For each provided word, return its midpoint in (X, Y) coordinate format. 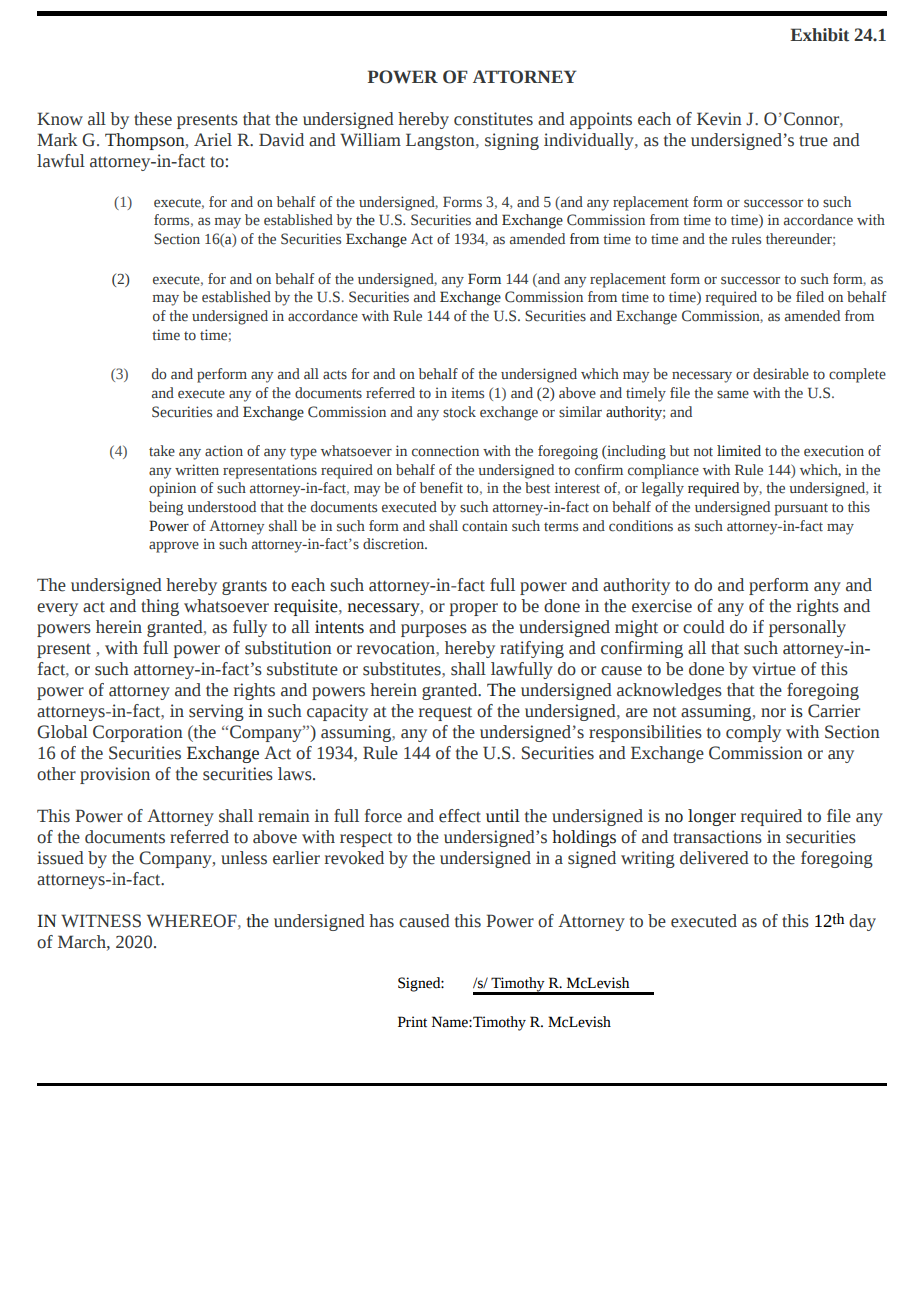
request (445, 713)
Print (412, 1022)
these (153, 119)
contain (485, 526)
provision (115, 775)
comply (753, 733)
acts (335, 375)
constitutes (493, 119)
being (166, 508)
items (467, 393)
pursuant (801, 509)
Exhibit (819, 35)
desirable (781, 374)
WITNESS (101, 921)
